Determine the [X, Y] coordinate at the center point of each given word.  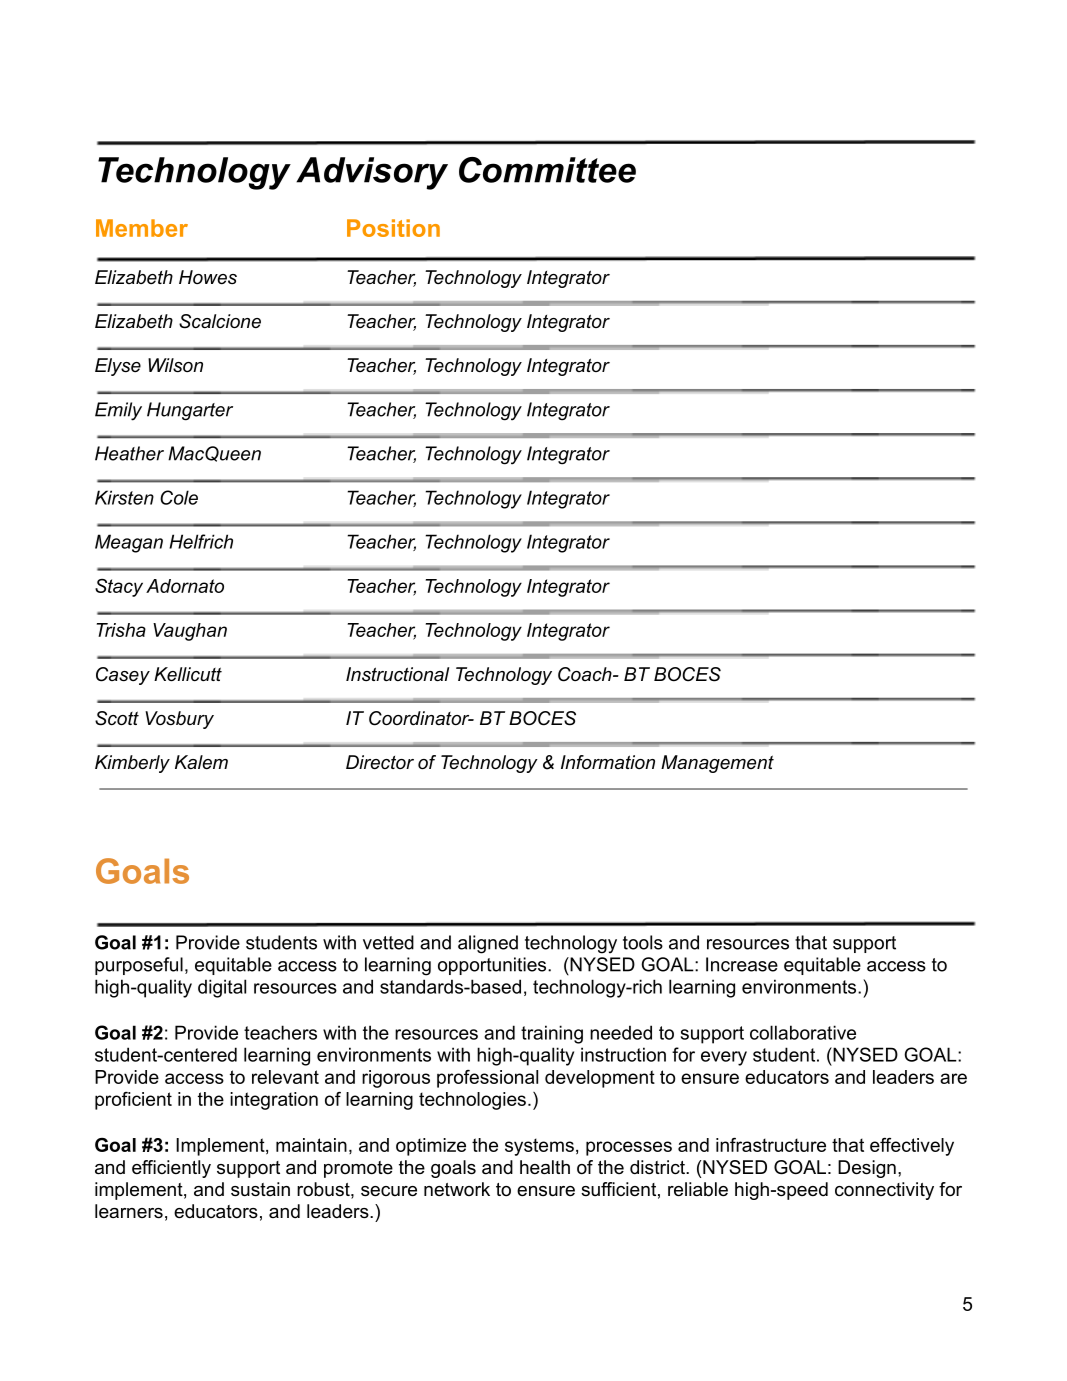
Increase [742, 964]
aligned [488, 944]
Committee [547, 170]
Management [717, 764]
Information [608, 762]
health [545, 1167]
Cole [179, 497]
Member [142, 228]
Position [393, 228]
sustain [260, 1189]
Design [867, 1169]
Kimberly [132, 764]
